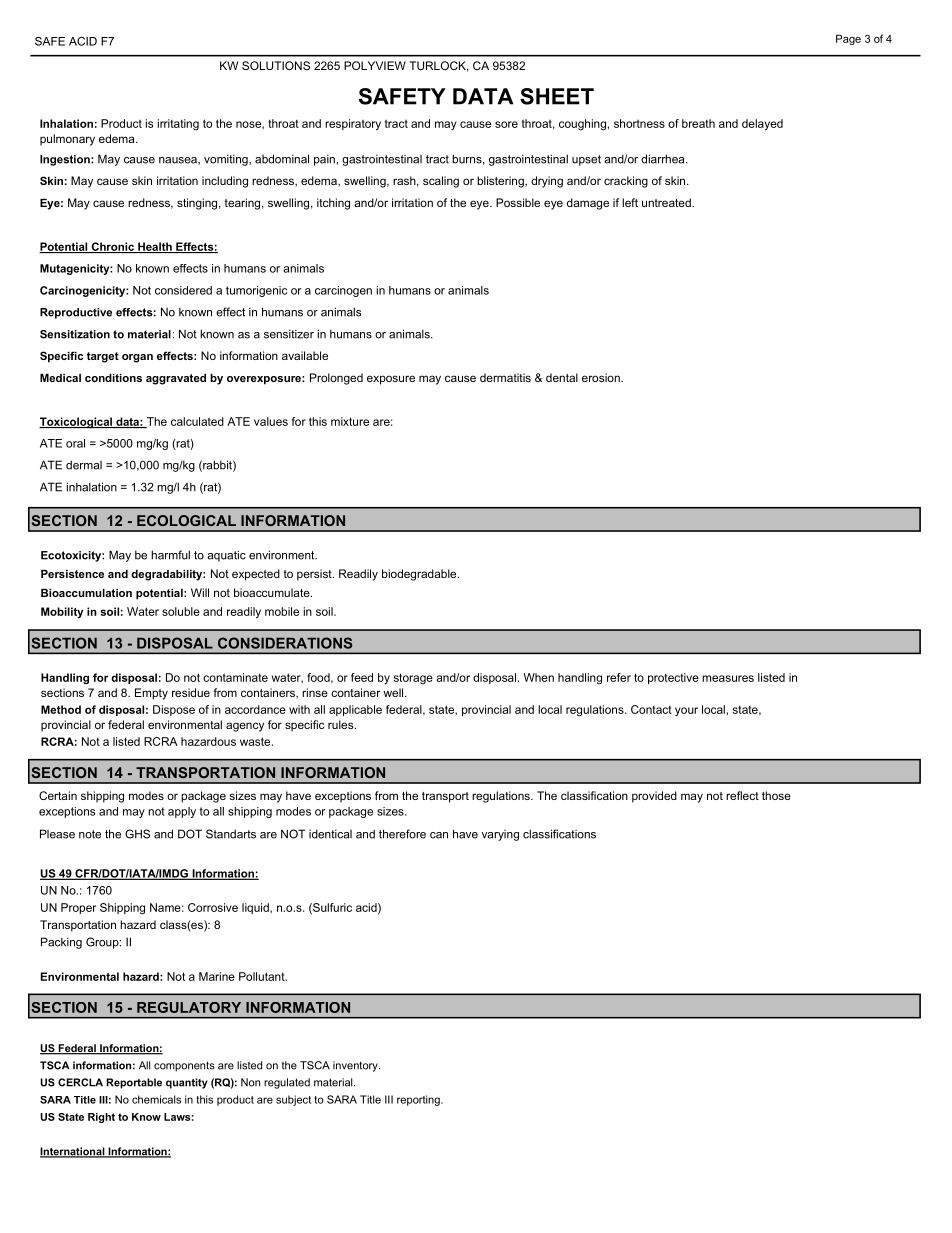 Image resolution: width=952 pixels, height=1233 pixels. I want to click on inventory, so click(356, 1066).
